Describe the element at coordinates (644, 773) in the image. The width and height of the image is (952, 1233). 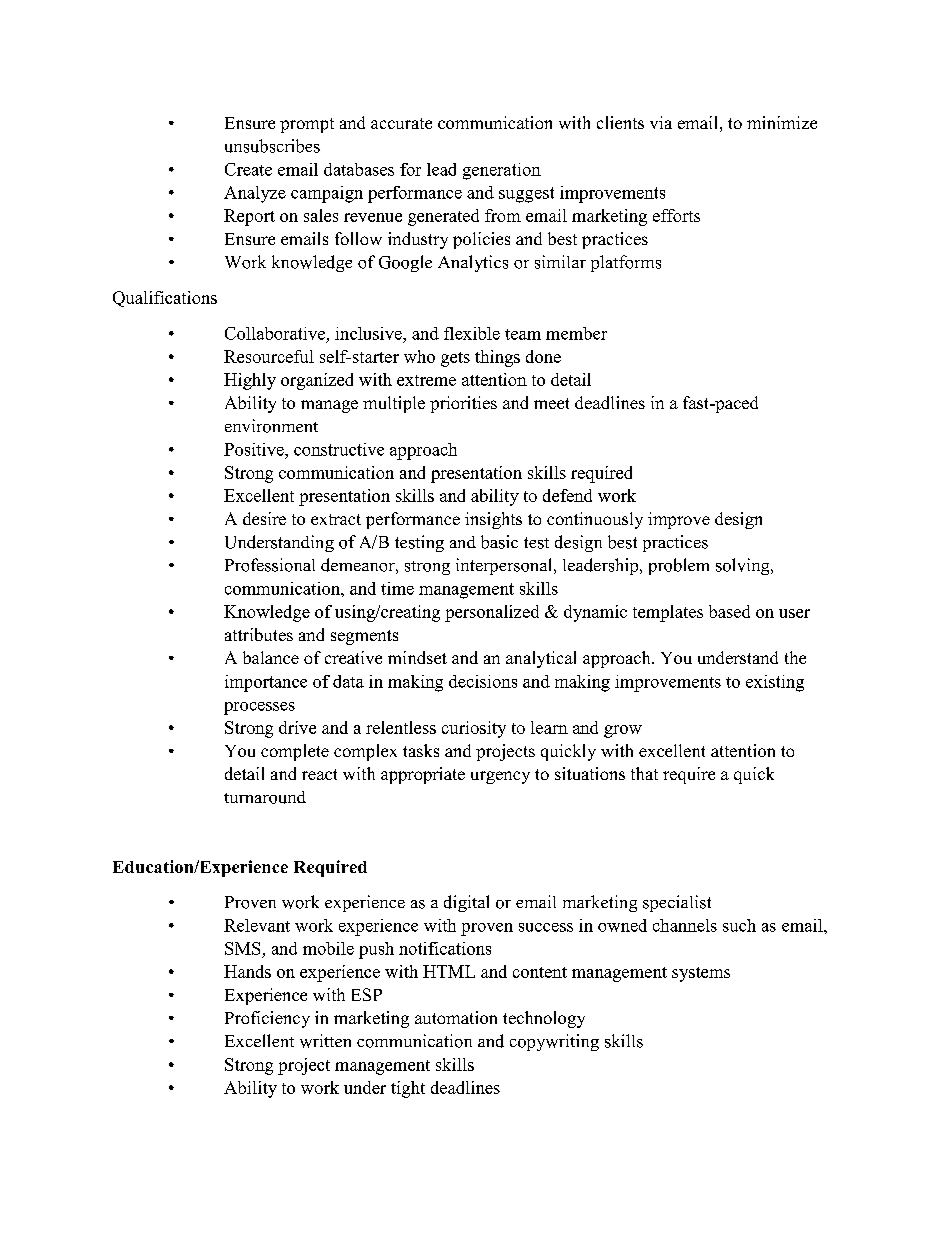
I see `that` at that location.
